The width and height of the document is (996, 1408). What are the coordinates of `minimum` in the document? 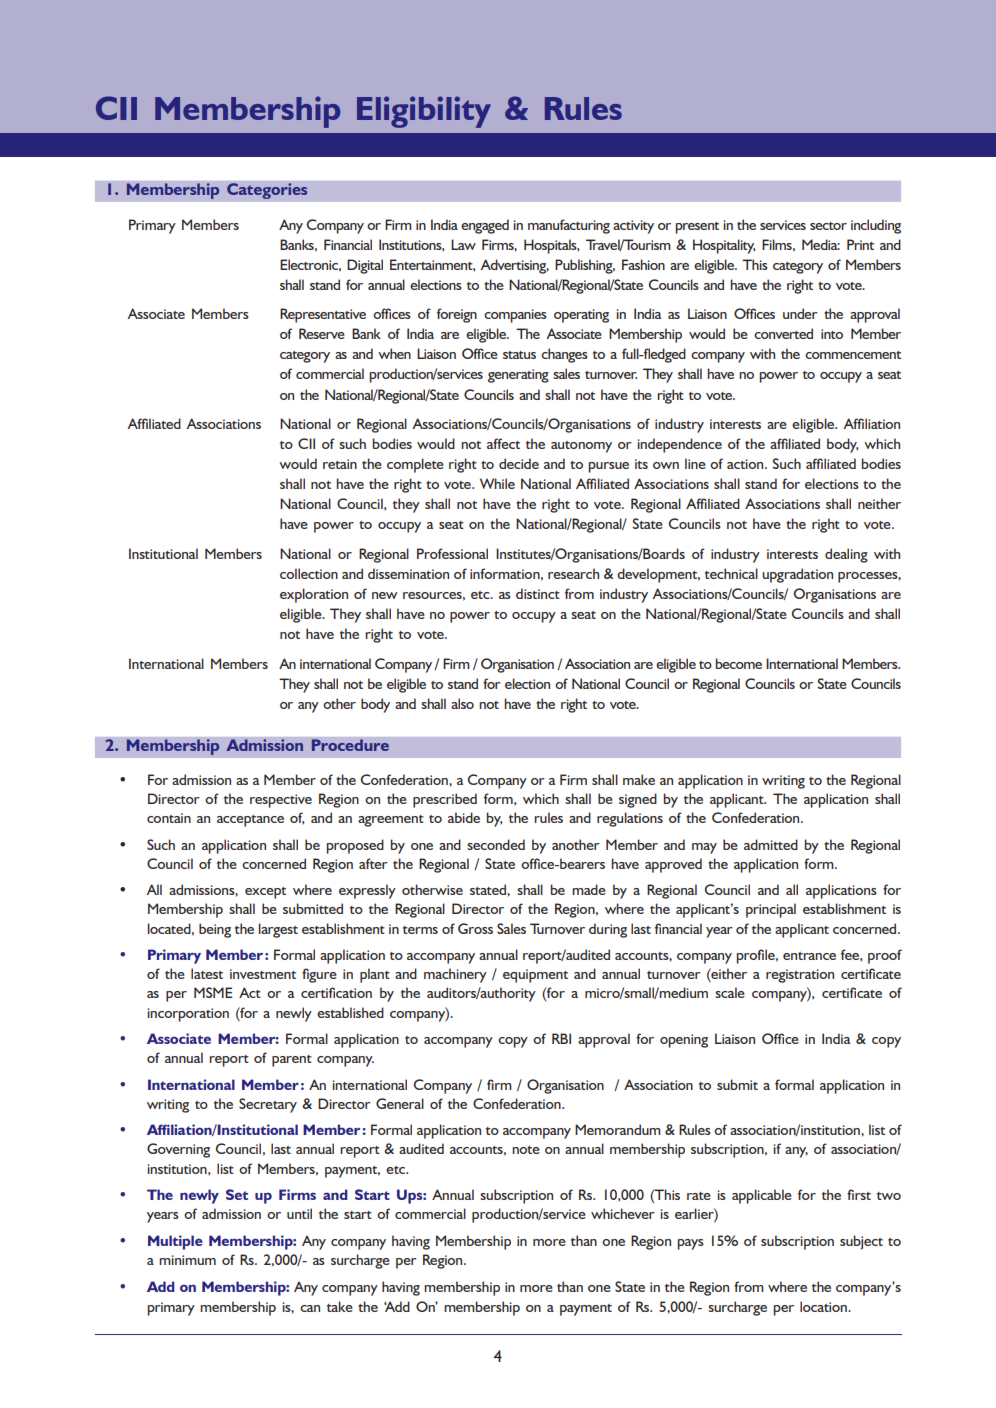 It's located at (187, 1260).
